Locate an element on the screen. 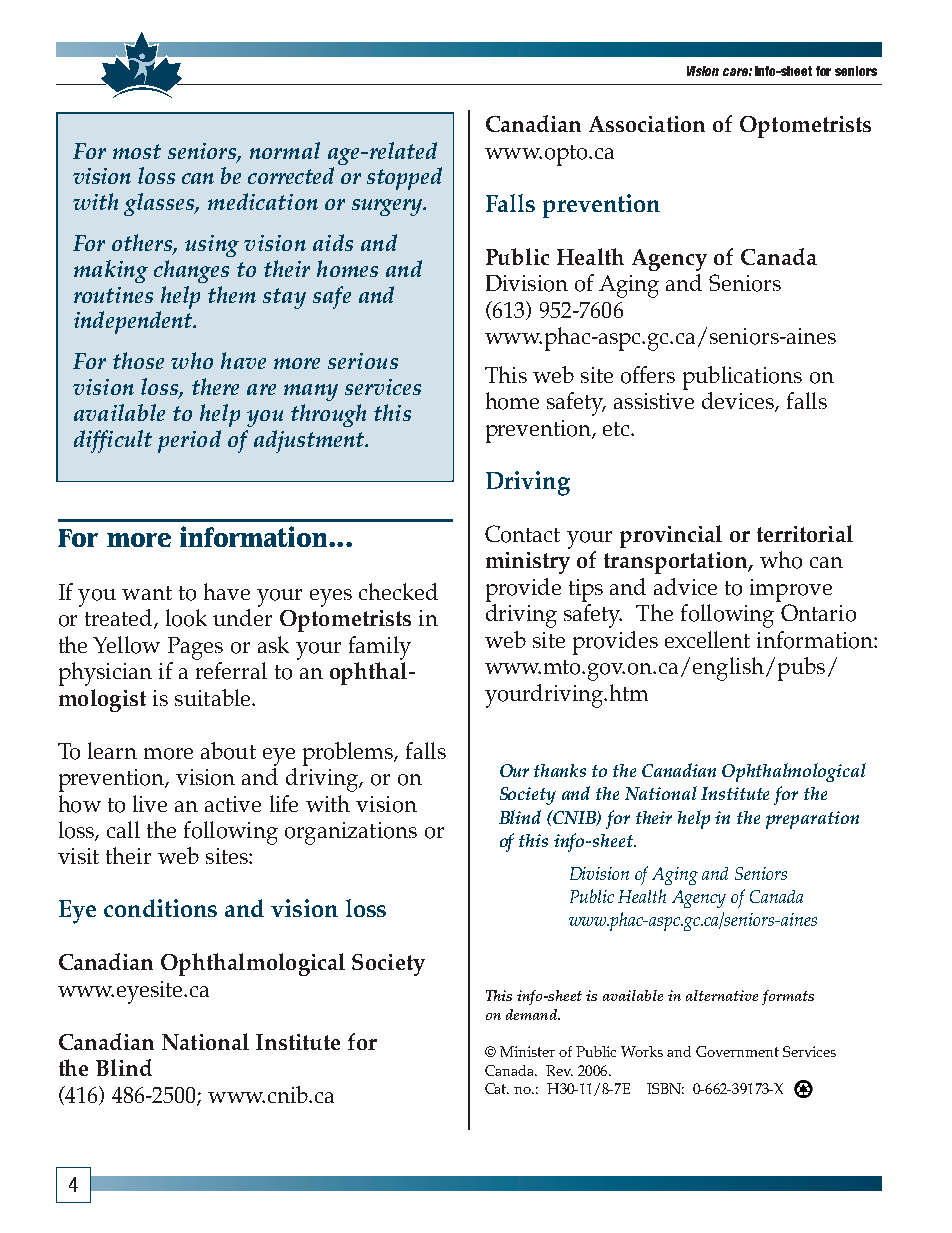 This screenshot has width=952, height=1233. checked is located at coordinates (398, 591).
